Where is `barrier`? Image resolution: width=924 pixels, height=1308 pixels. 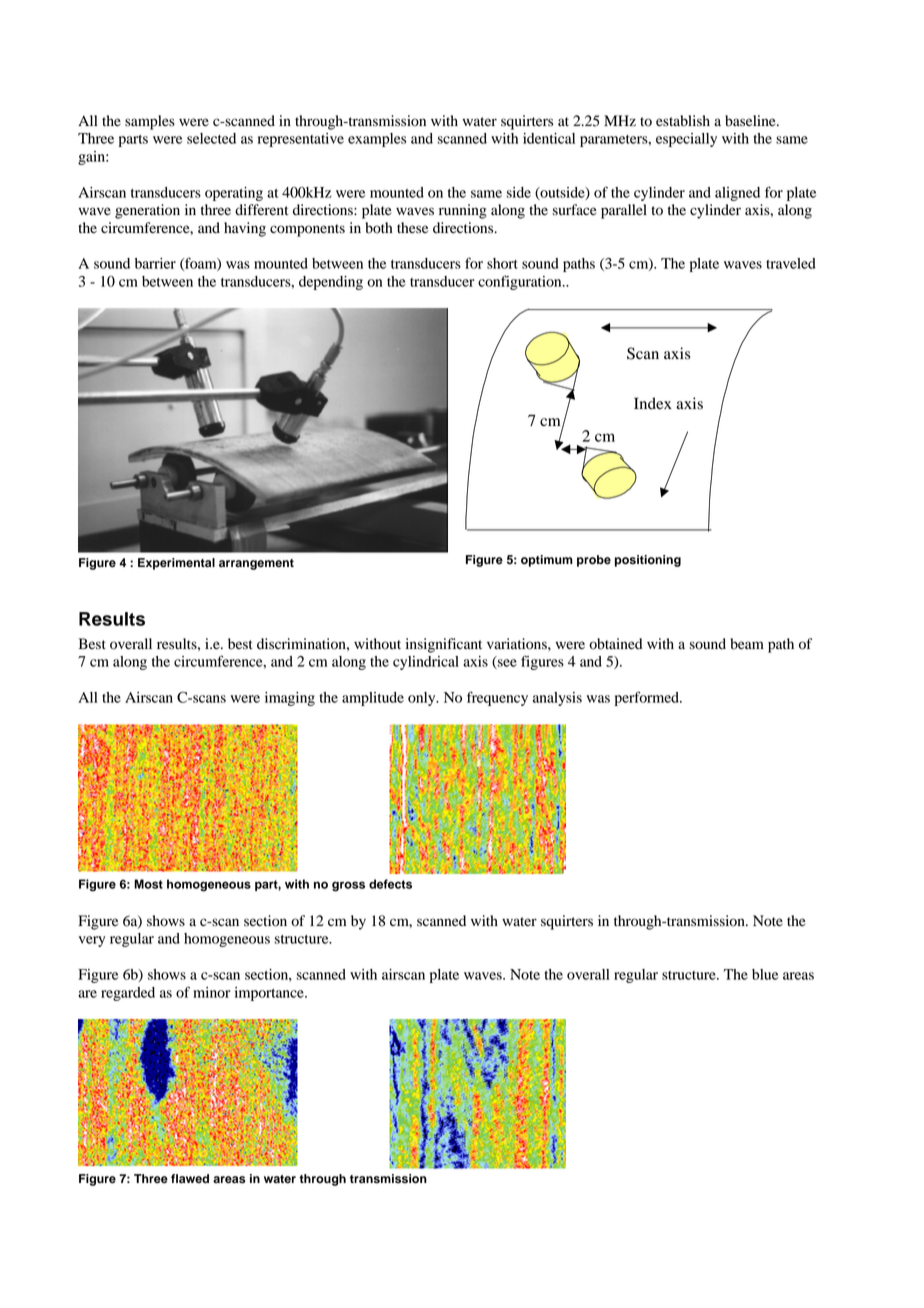 barrier is located at coordinates (155, 263).
